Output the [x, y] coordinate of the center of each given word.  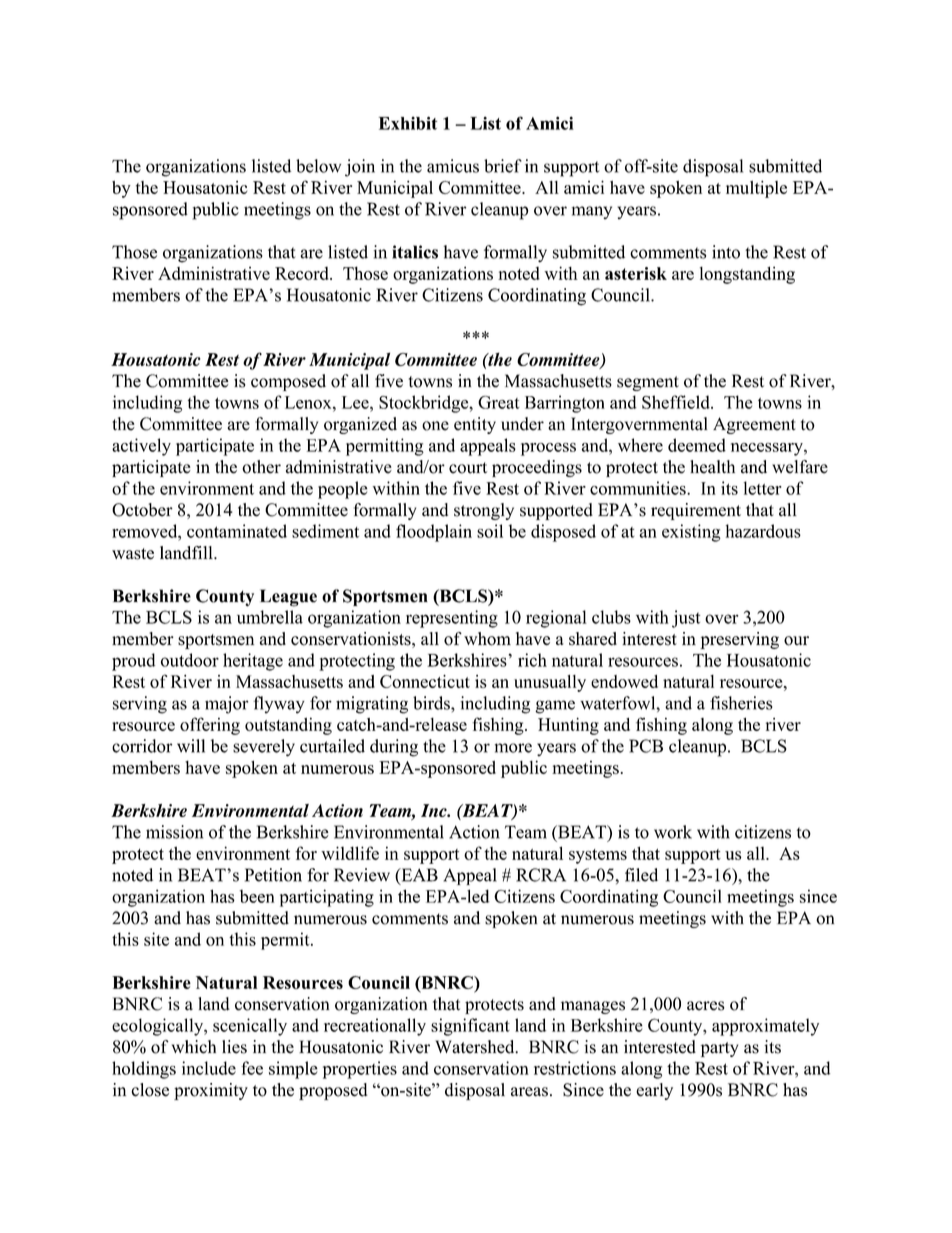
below [318, 166]
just [686, 619]
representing [452, 619]
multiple [756, 189]
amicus [453, 166]
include [209, 1068]
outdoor [190, 660]
